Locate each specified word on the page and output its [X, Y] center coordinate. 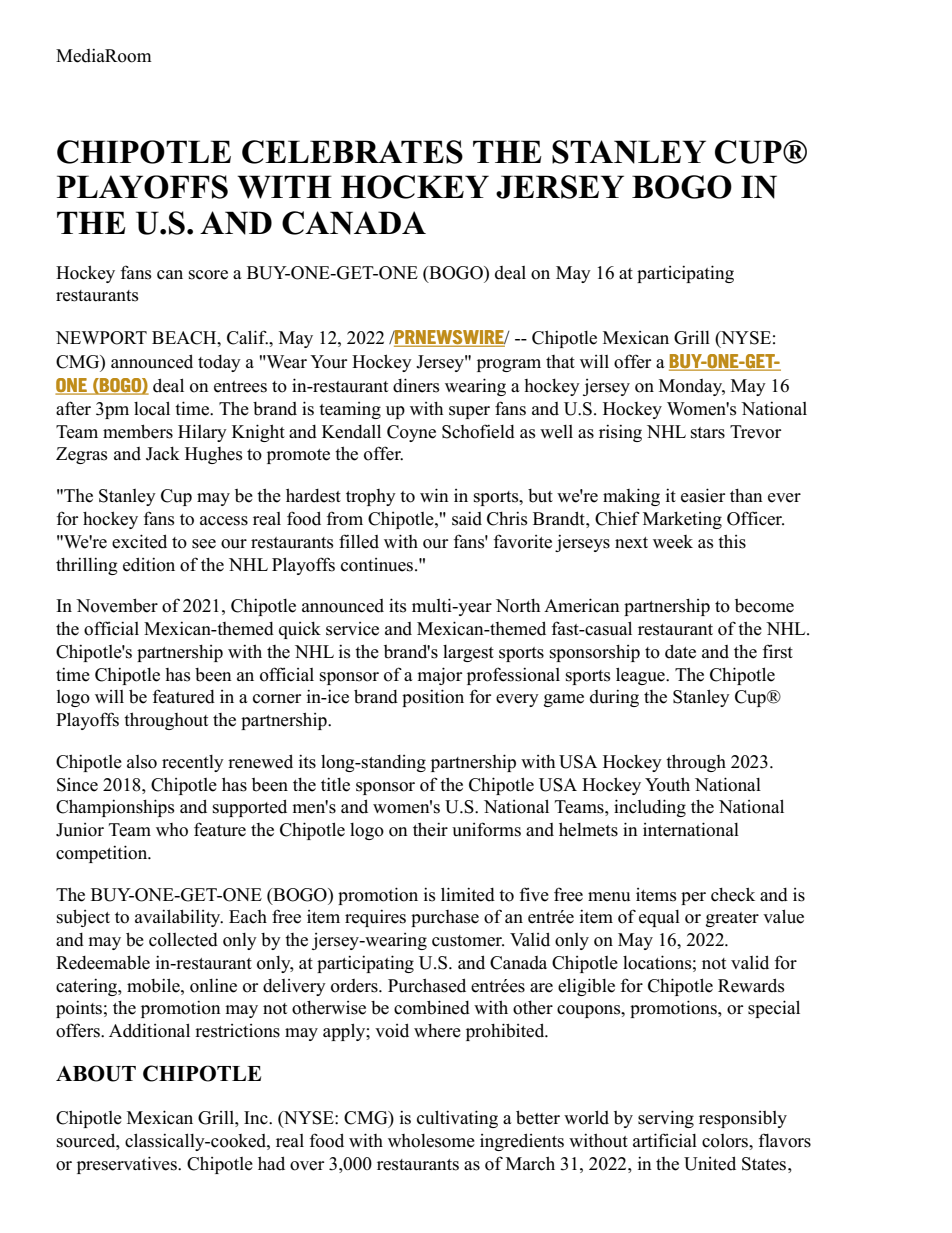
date [680, 651]
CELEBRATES [352, 152]
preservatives [128, 1165]
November [117, 605]
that [560, 361]
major [439, 676]
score [208, 275]
